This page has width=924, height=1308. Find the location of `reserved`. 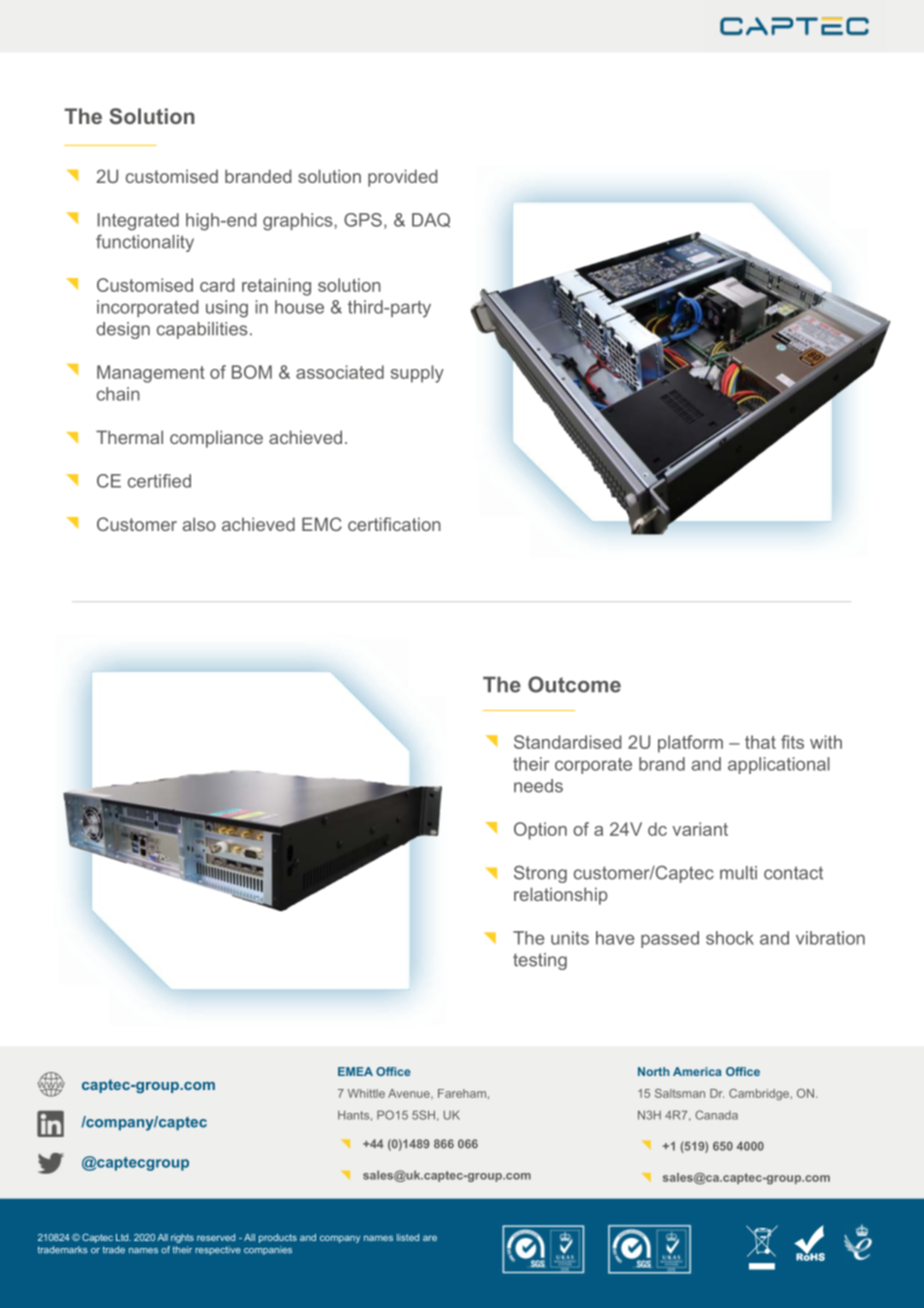

reserved is located at coordinates (216, 1237).
